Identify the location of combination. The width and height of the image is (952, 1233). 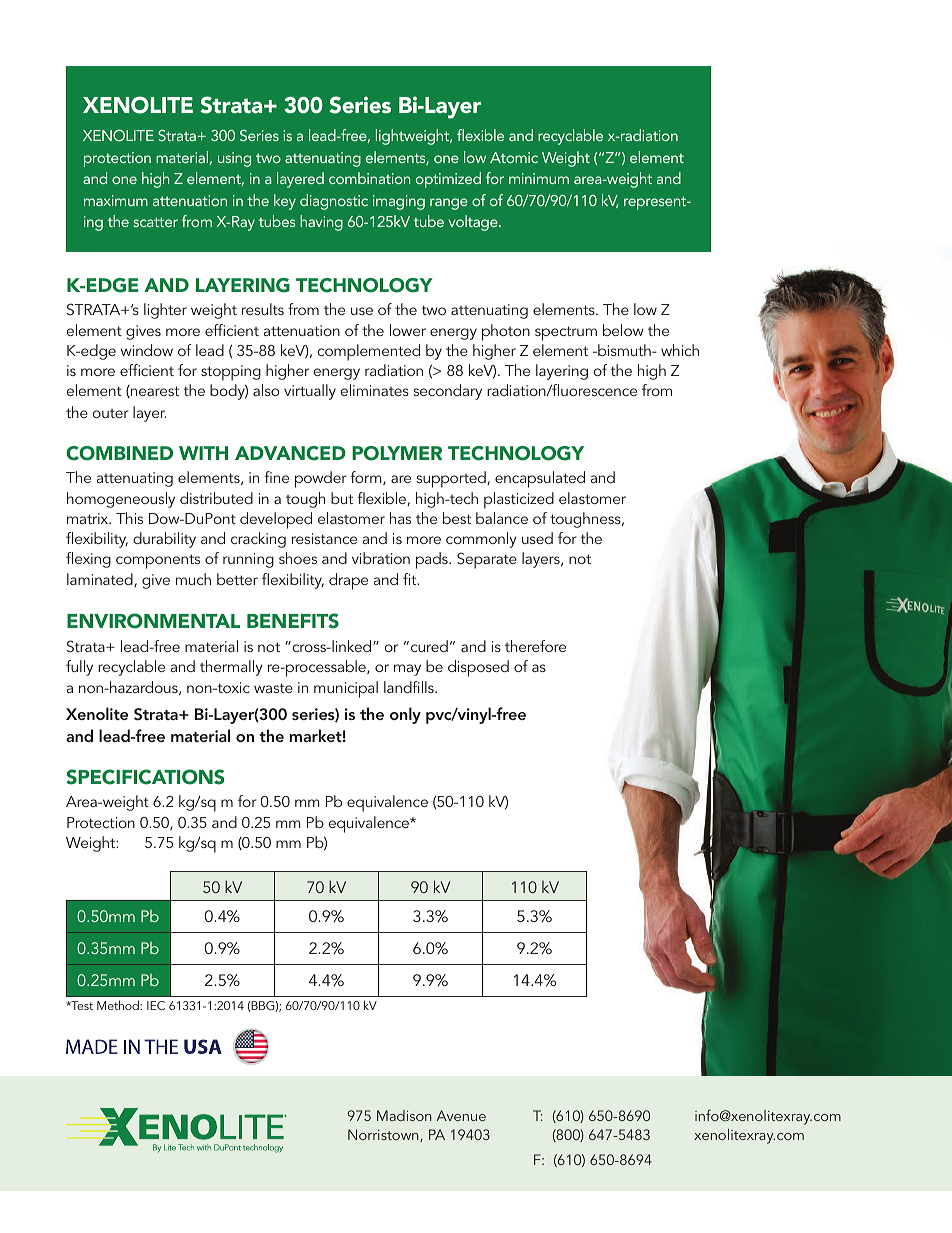
(369, 178).
